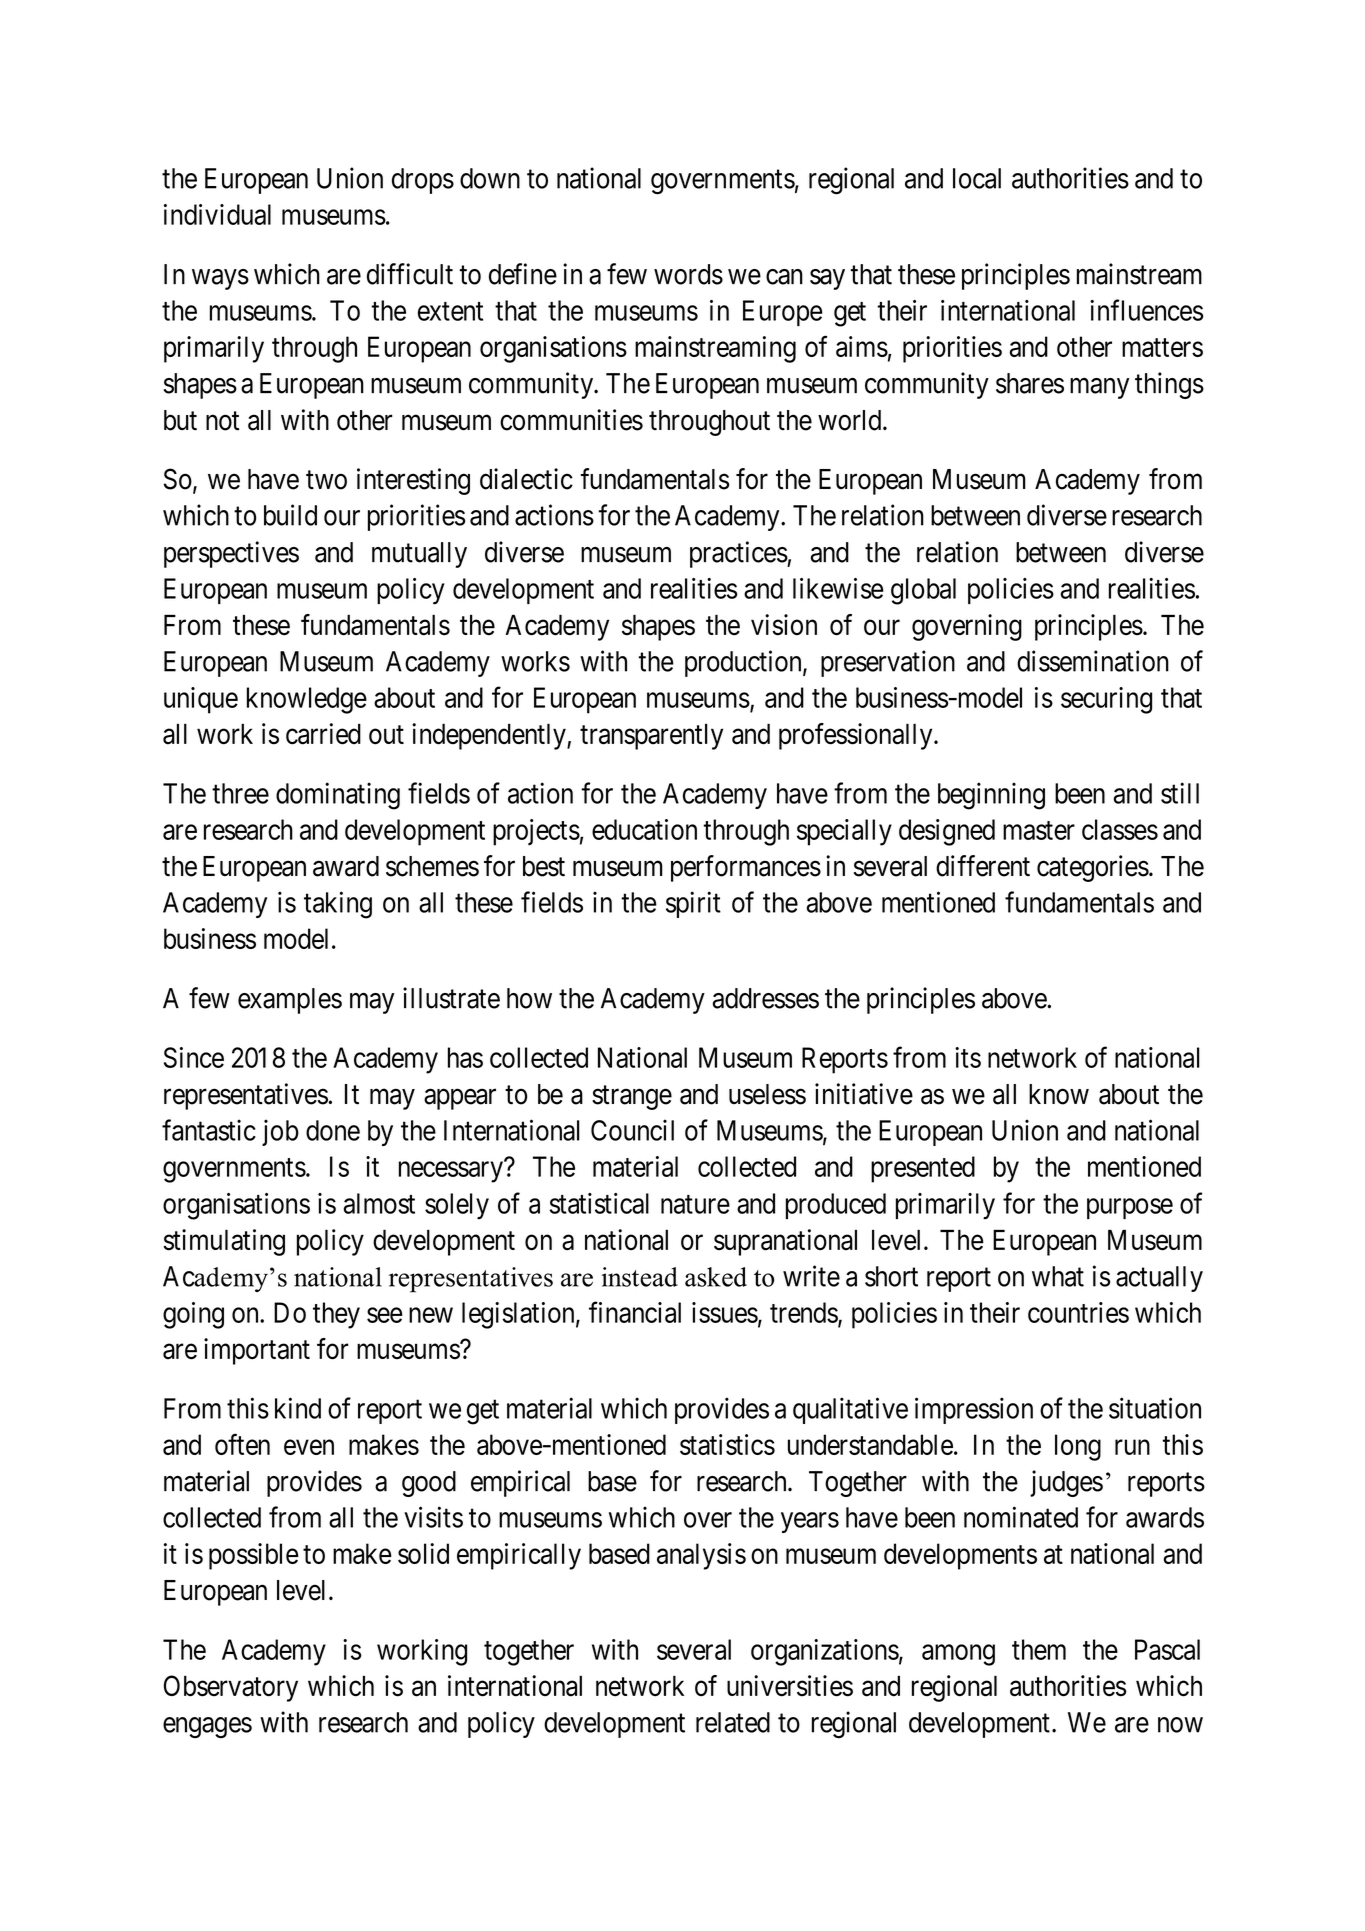 Image resolution: width=1365 pixels, height=1931 pixels. What do you see at coordinates (217, 214) in the document?
I see `individual` at bounding box center [217, 214].
